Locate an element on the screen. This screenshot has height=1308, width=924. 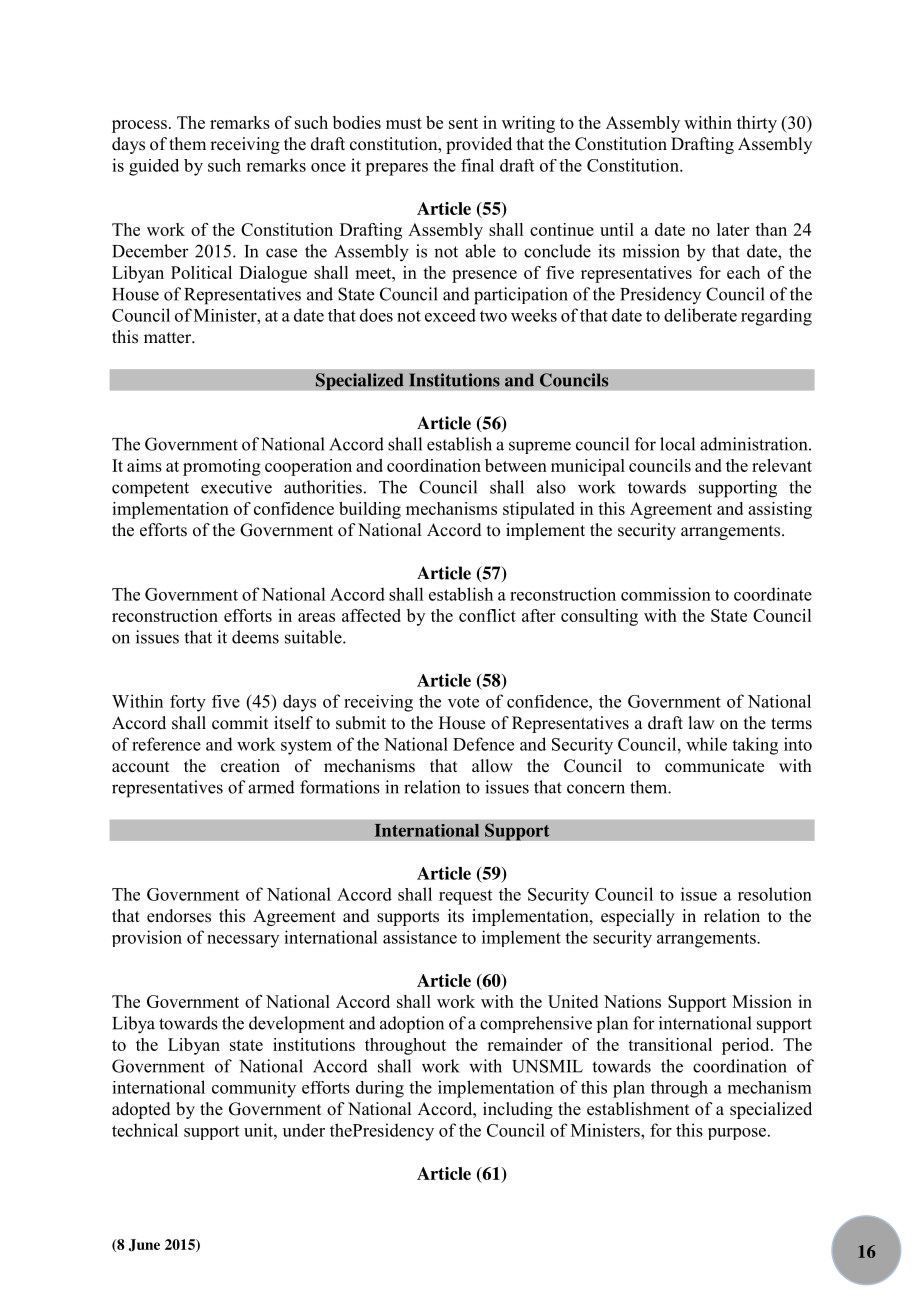
guided is located at coordinates (154, 167).
